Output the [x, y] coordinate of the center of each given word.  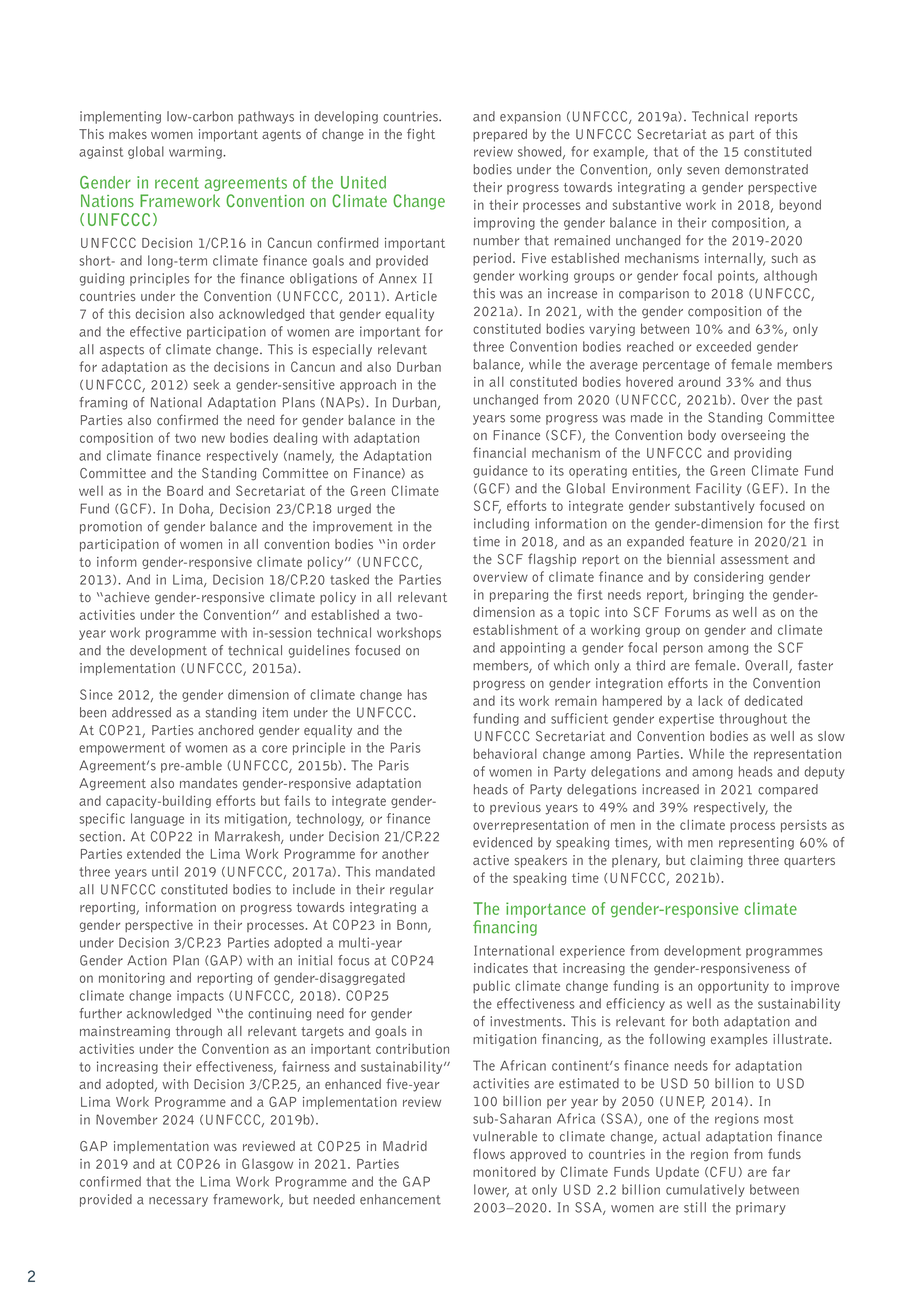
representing [756, 843]
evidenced [502, 842]
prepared [500, 135]
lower [491, 1190]
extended [153, 853]
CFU [723, 1171]
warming [196, 152]
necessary [178, 1202]
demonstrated [766, 169]
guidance [500, 471]
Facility [719, 489]
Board [185, 490]
